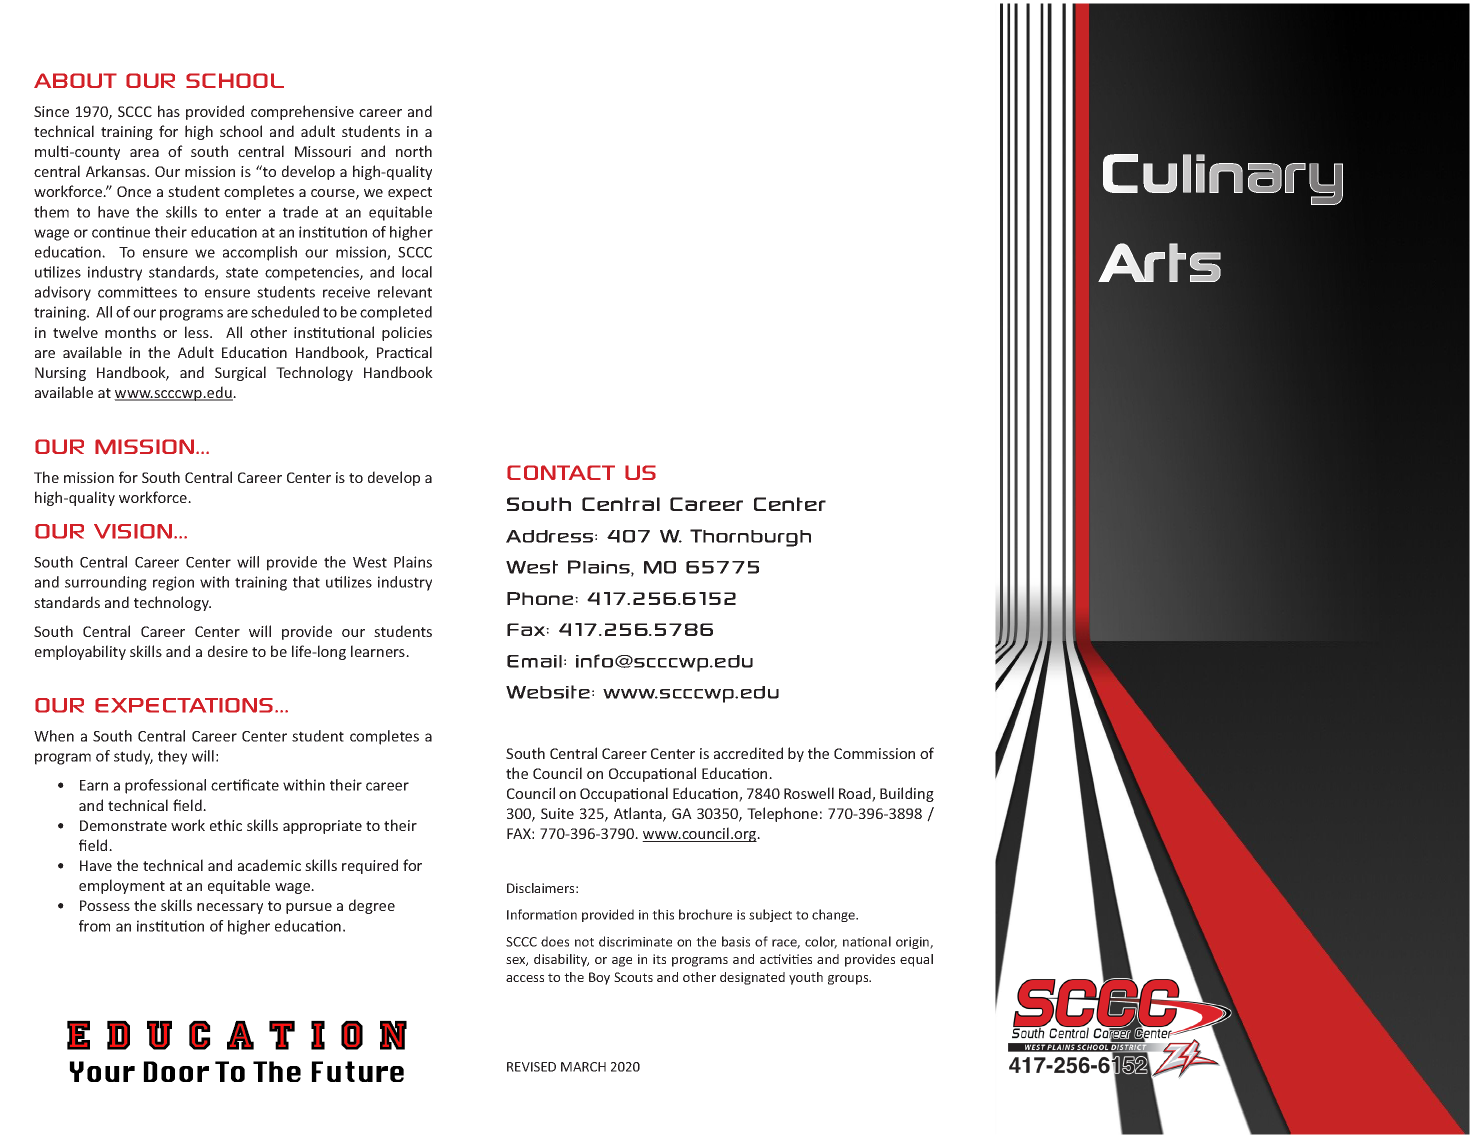 This document has height=1138, width=1473. I want to click on from, so click(94, 926).
